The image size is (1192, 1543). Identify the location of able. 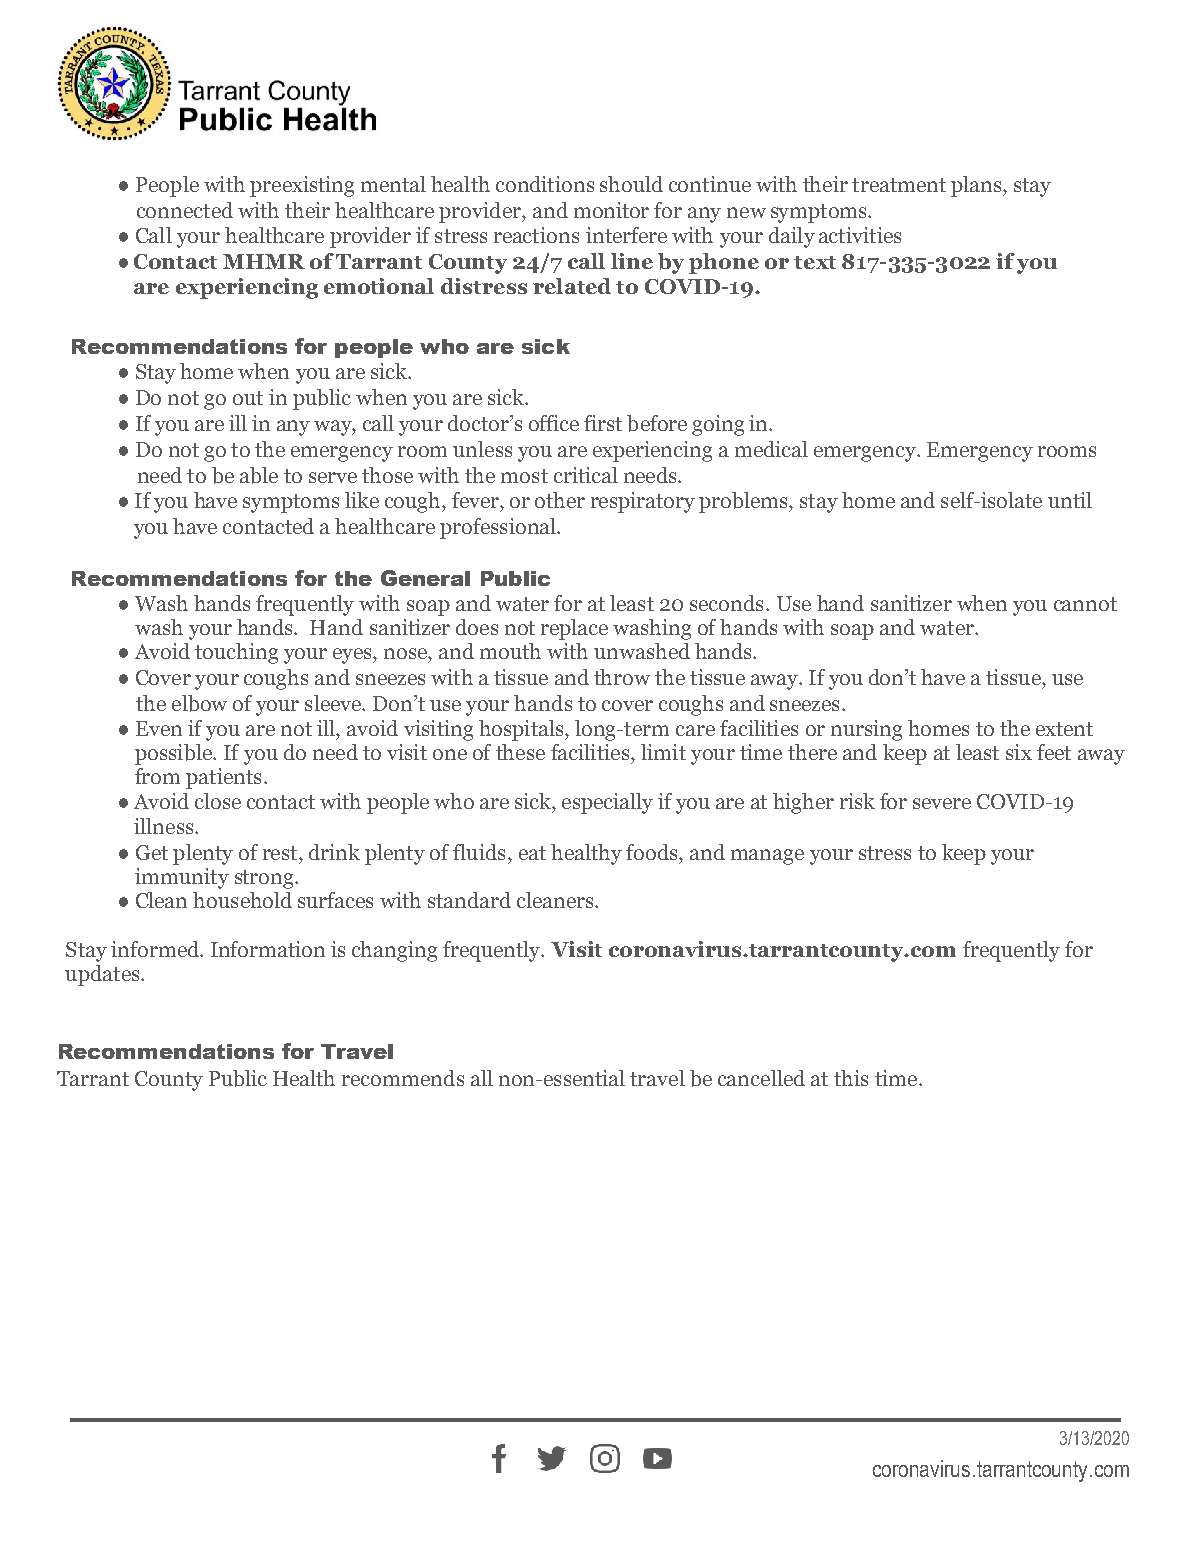
(259, 475).
